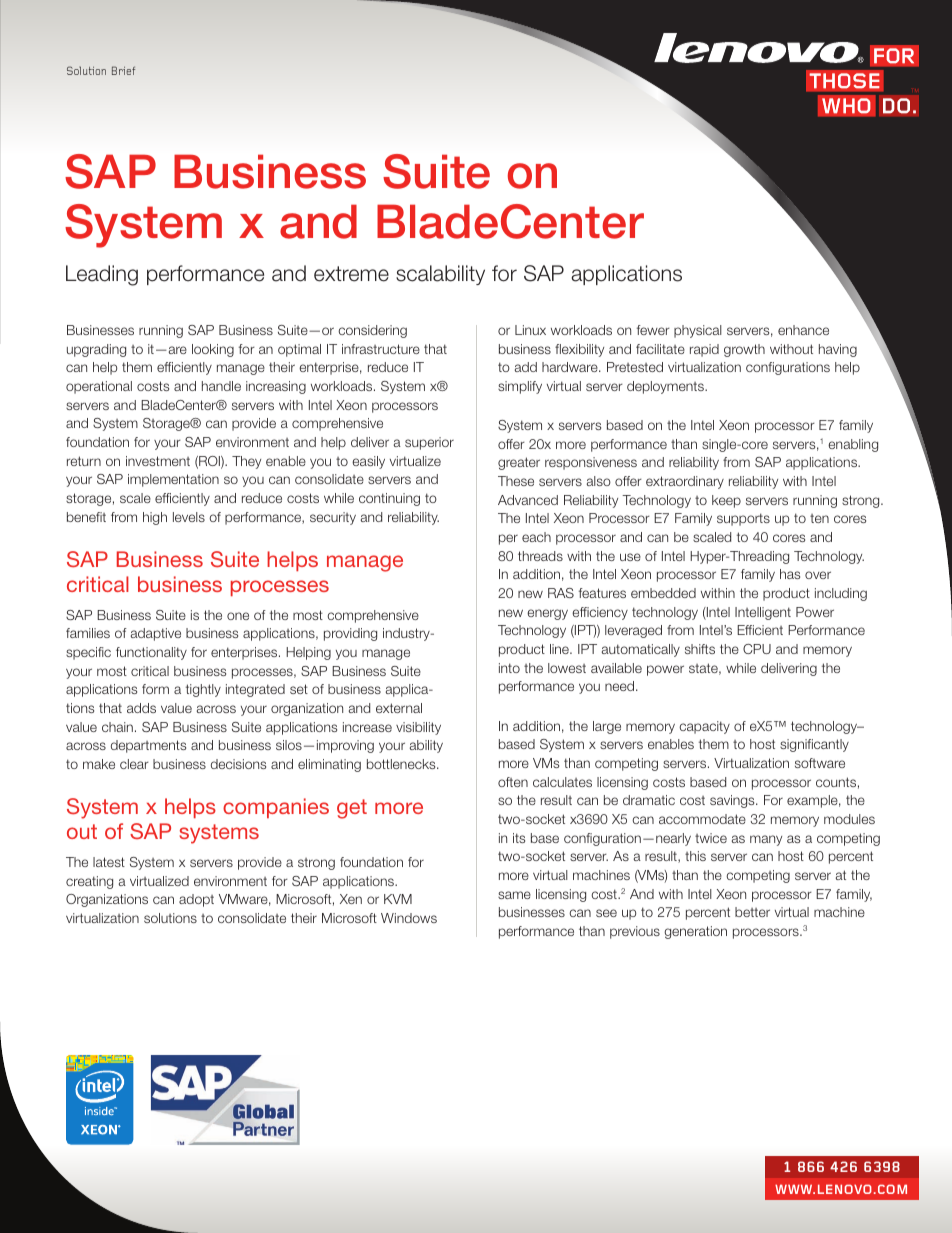  What do you see at coordinates (196, 900) in the screenshot?
I see `adopt` at bounding box center [196, 900].
